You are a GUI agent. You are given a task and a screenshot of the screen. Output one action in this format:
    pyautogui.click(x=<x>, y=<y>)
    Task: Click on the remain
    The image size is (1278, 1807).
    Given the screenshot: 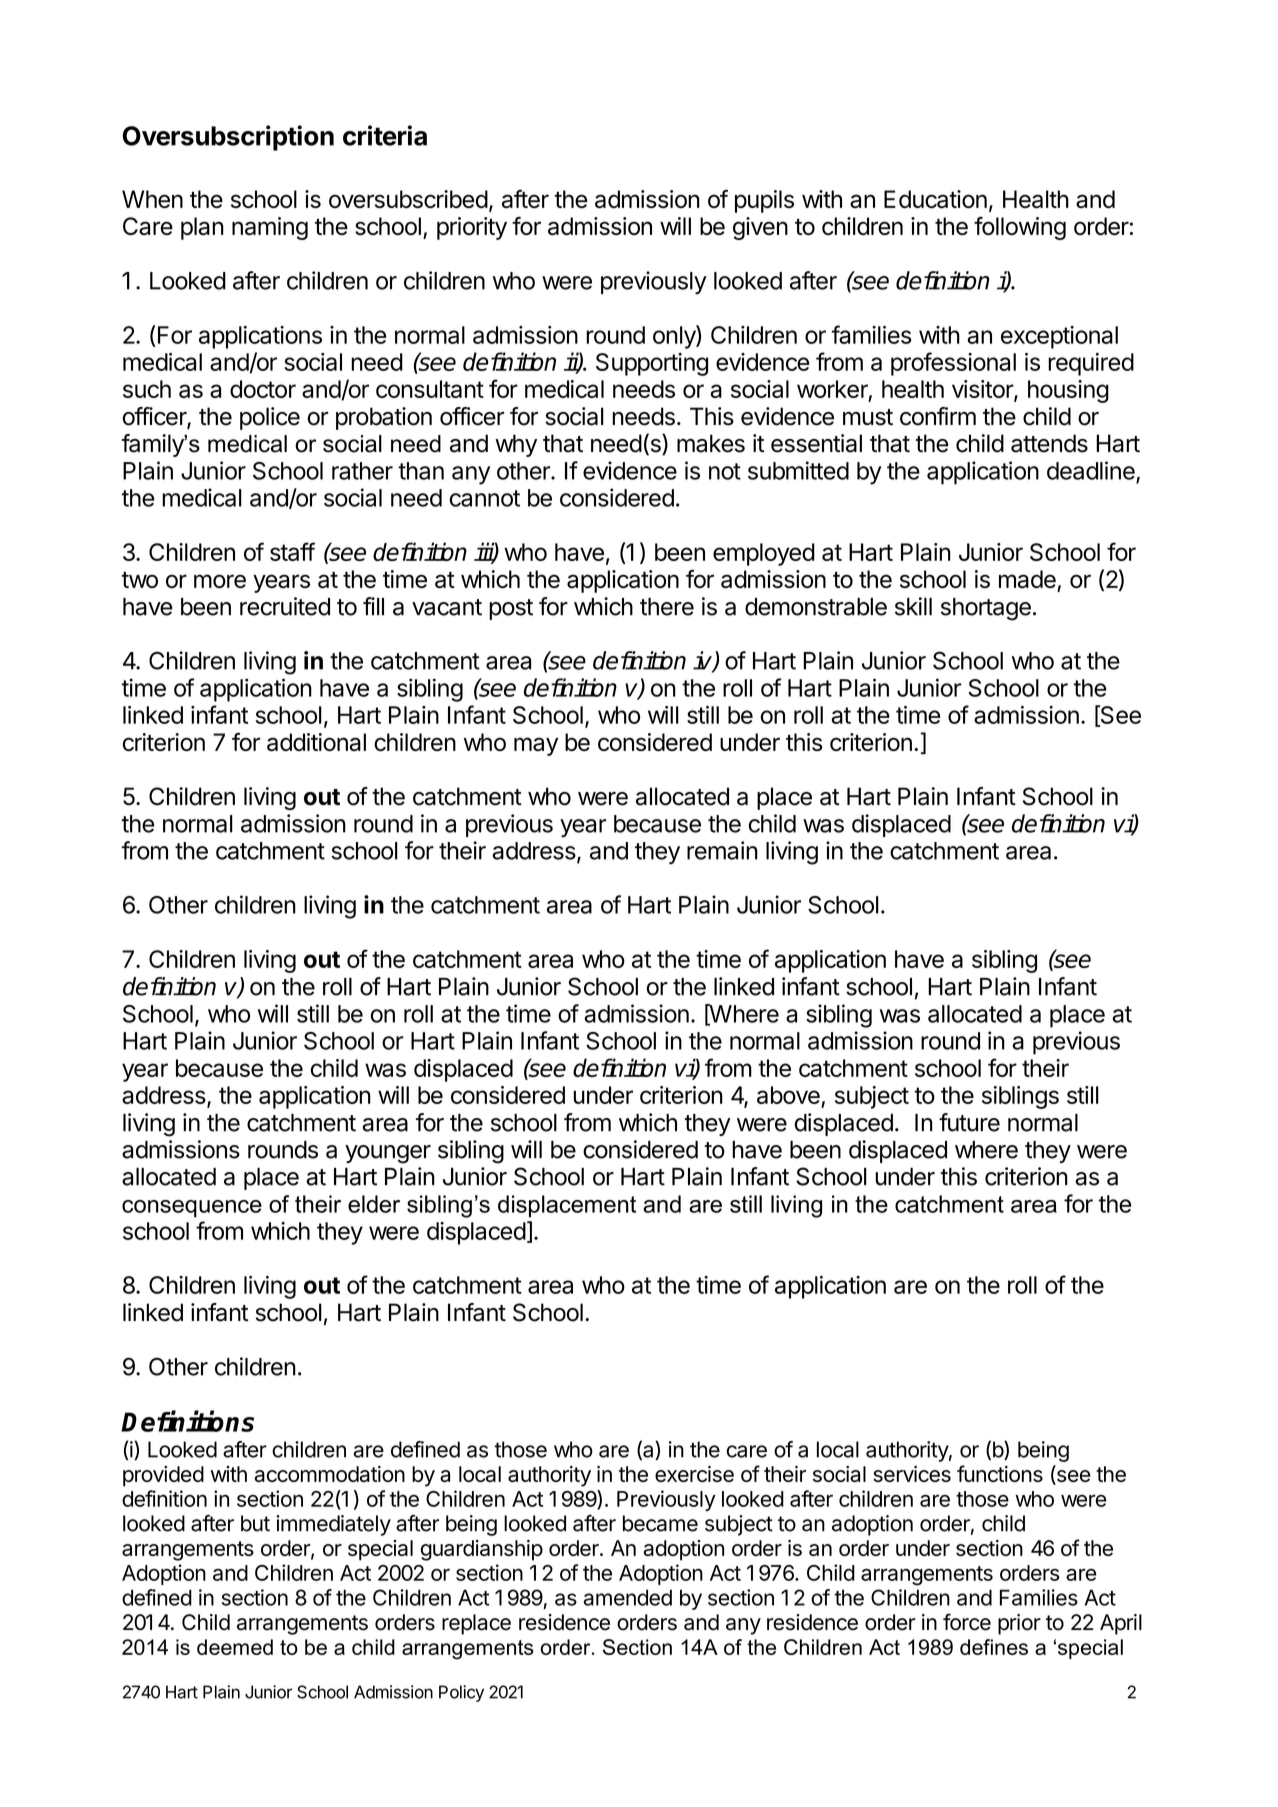 What is the action you would take?
    pyautogui.click(x=722, y=850)
